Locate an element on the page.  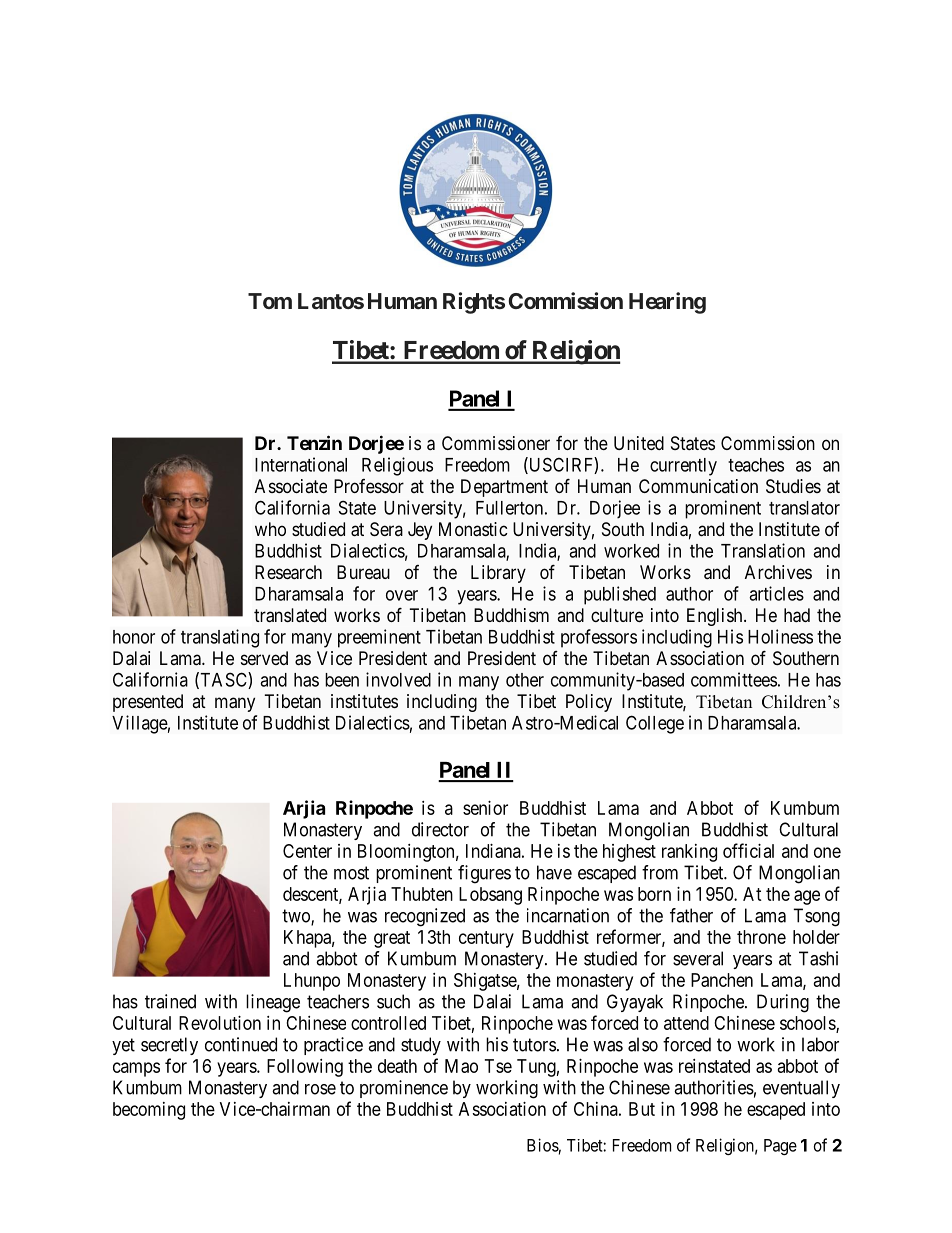
other is located at coordinates (525, 680).
